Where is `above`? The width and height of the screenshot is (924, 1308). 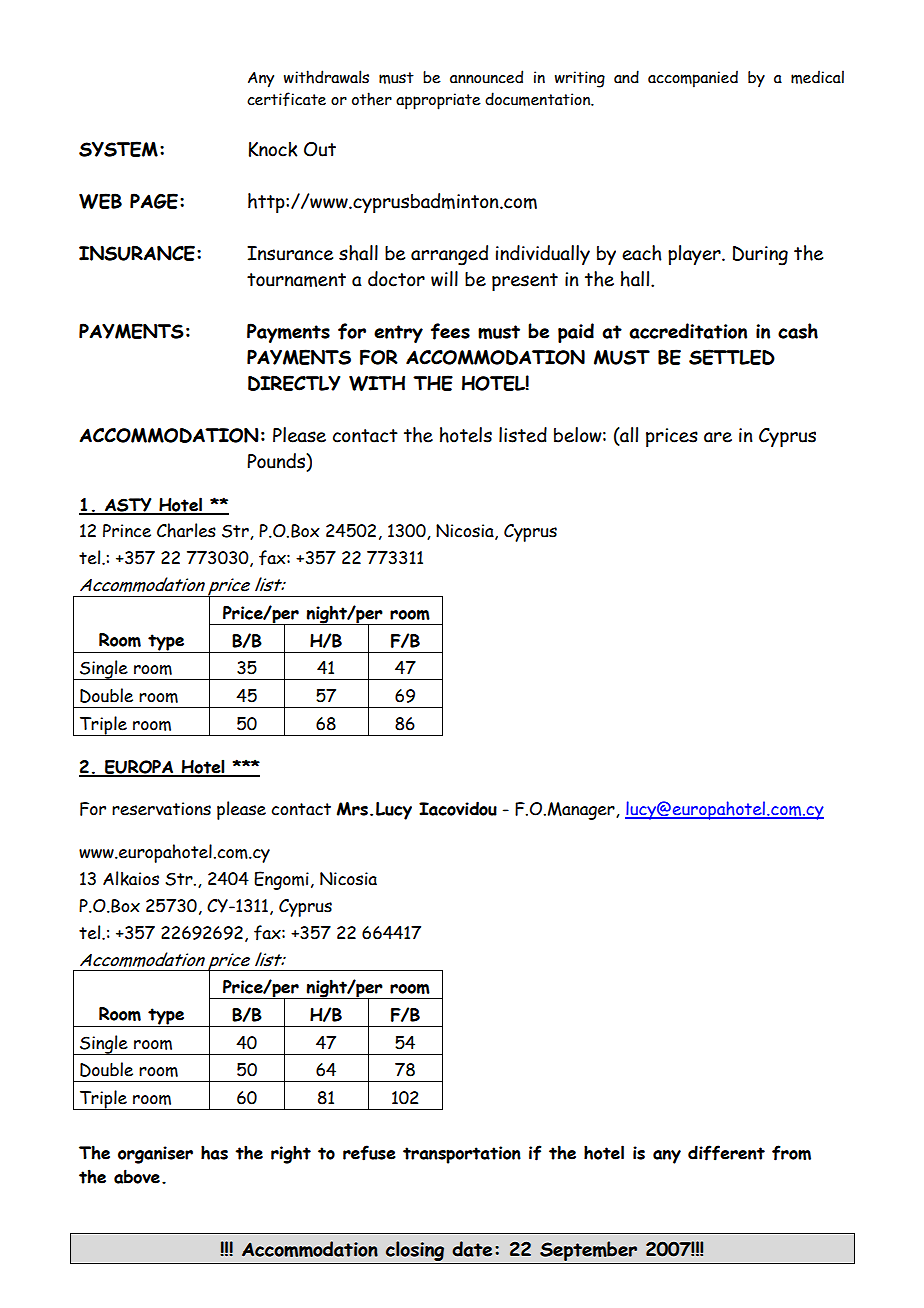 above is located at coordinates (137, 1176).
